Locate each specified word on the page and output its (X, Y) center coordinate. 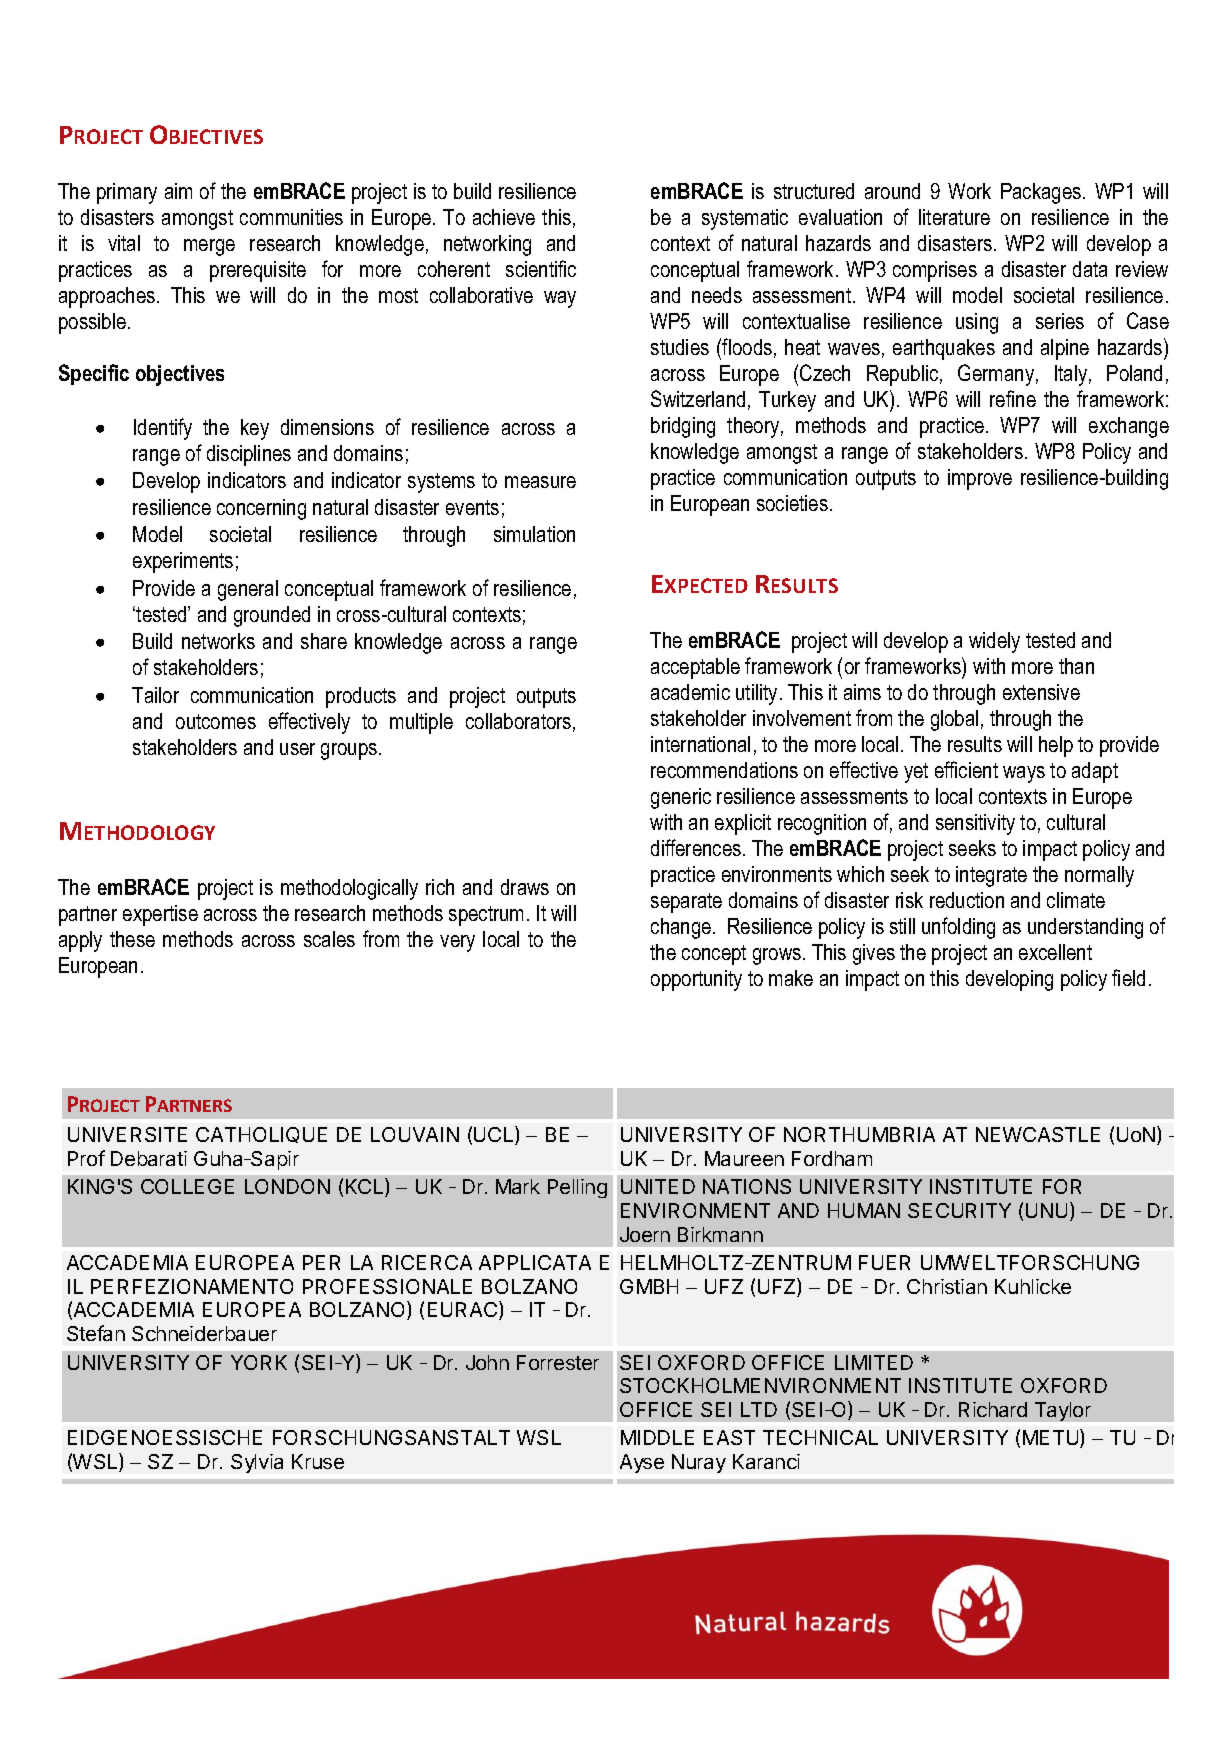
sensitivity (975, 824)
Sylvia (257, 1463)
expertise (160, 915)
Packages (1042, 193)
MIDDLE (657, 1437)
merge (209, 247)
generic (681, 798)
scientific (541, 268)
